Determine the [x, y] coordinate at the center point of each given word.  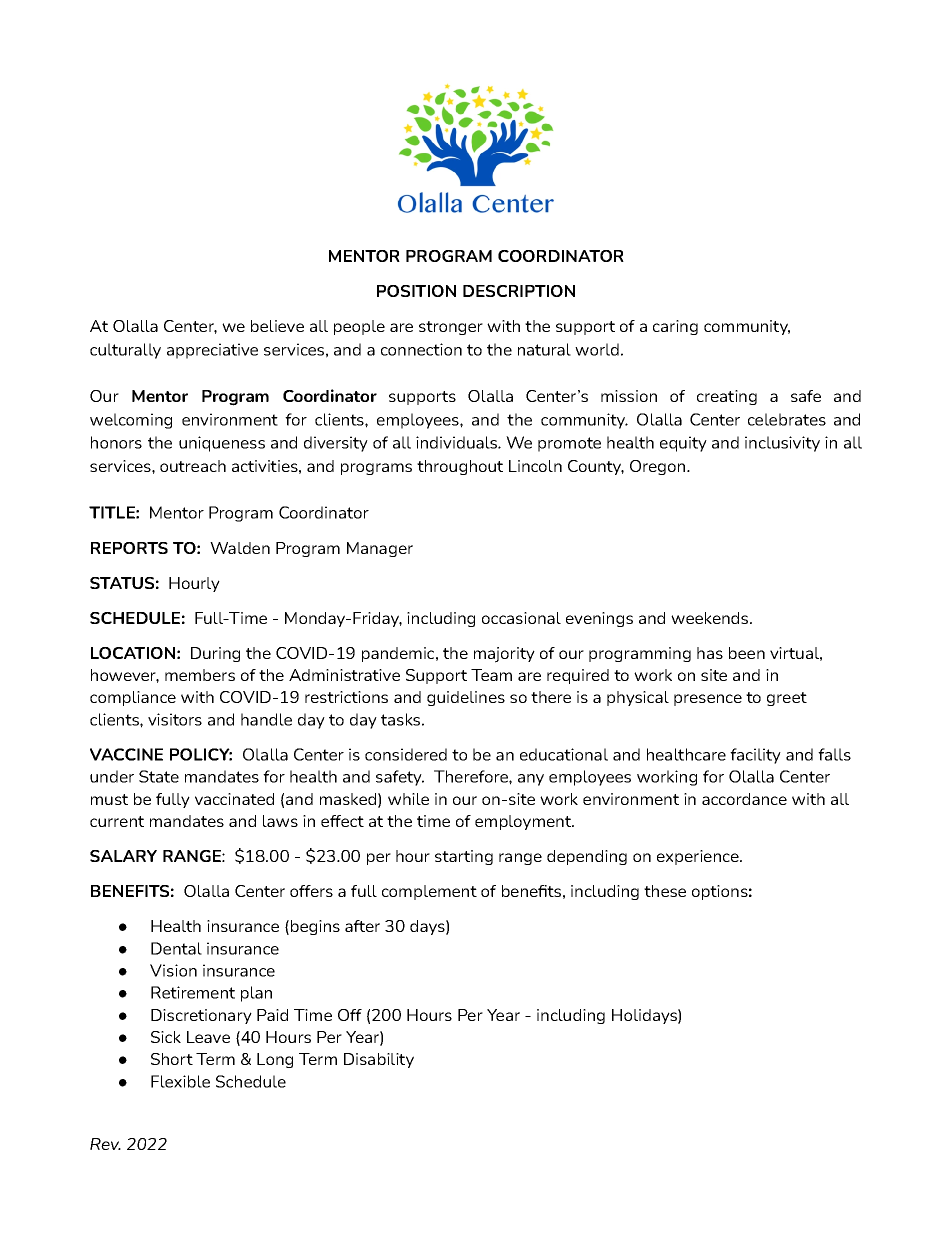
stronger [451, 328]
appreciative [212, 351]
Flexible [180, 1081]
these [665, 891]
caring [675, 327]
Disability [379, 1060]
